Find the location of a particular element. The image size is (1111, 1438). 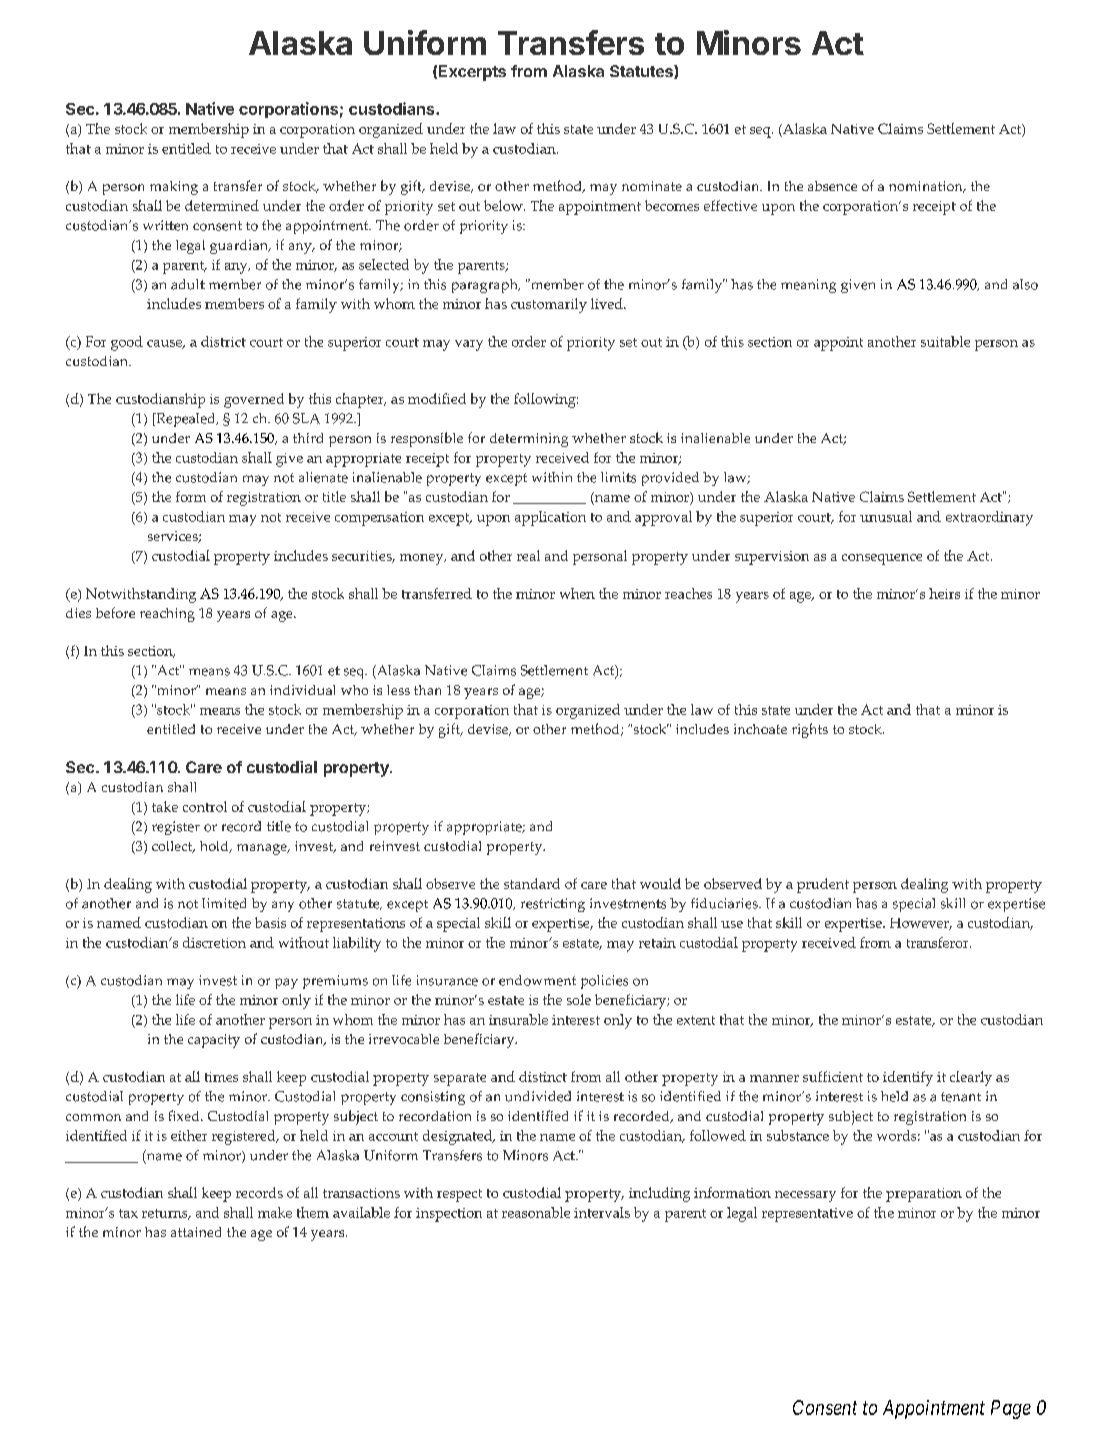

control is located at coordinates (205, 806).
